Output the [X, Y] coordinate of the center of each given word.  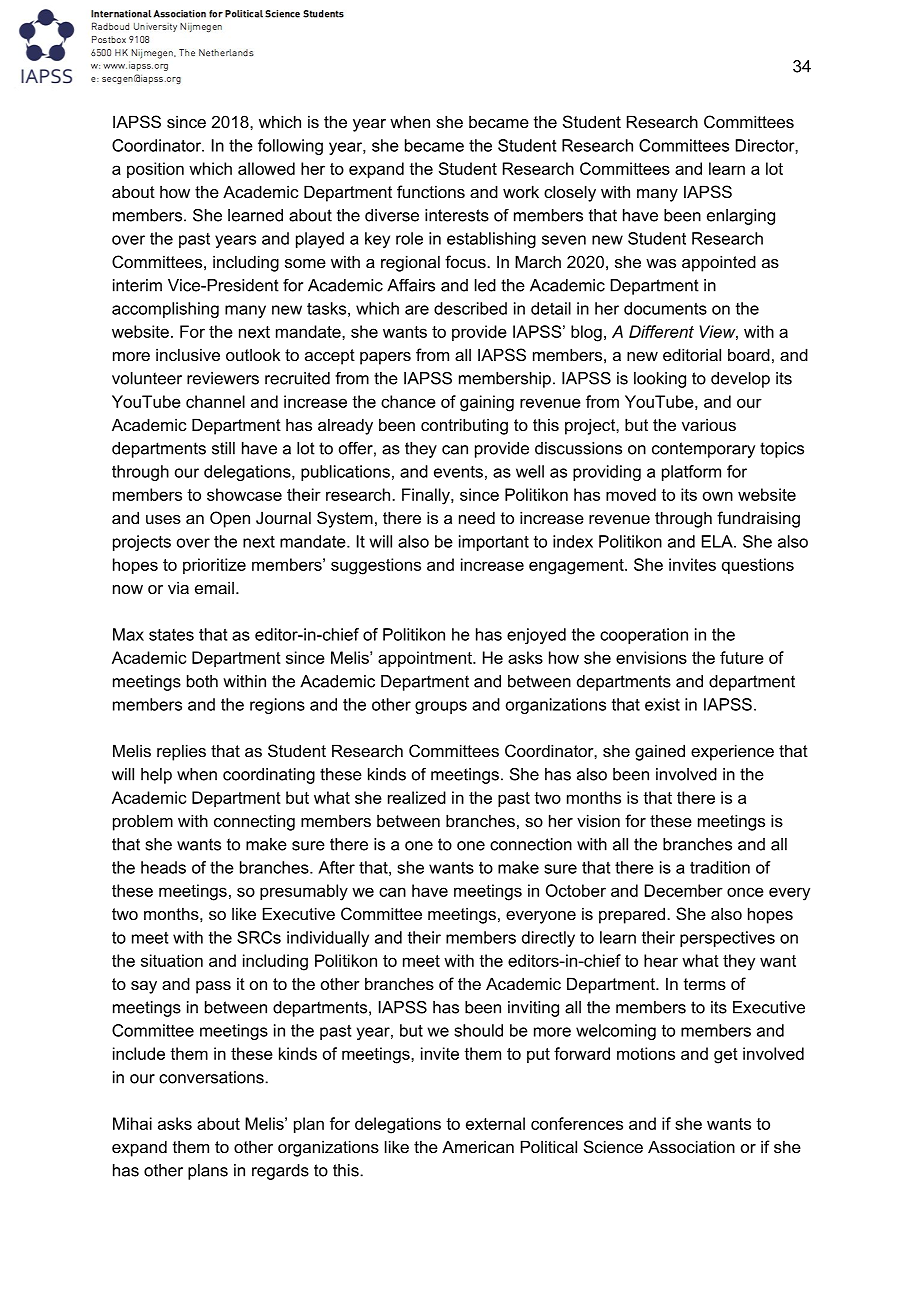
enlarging [741, 217]
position [155, 170]
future [742, 657]
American [478, 1146]
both [202, 681]
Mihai [132, 1123]
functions [431, 191]
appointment [426, 659]
